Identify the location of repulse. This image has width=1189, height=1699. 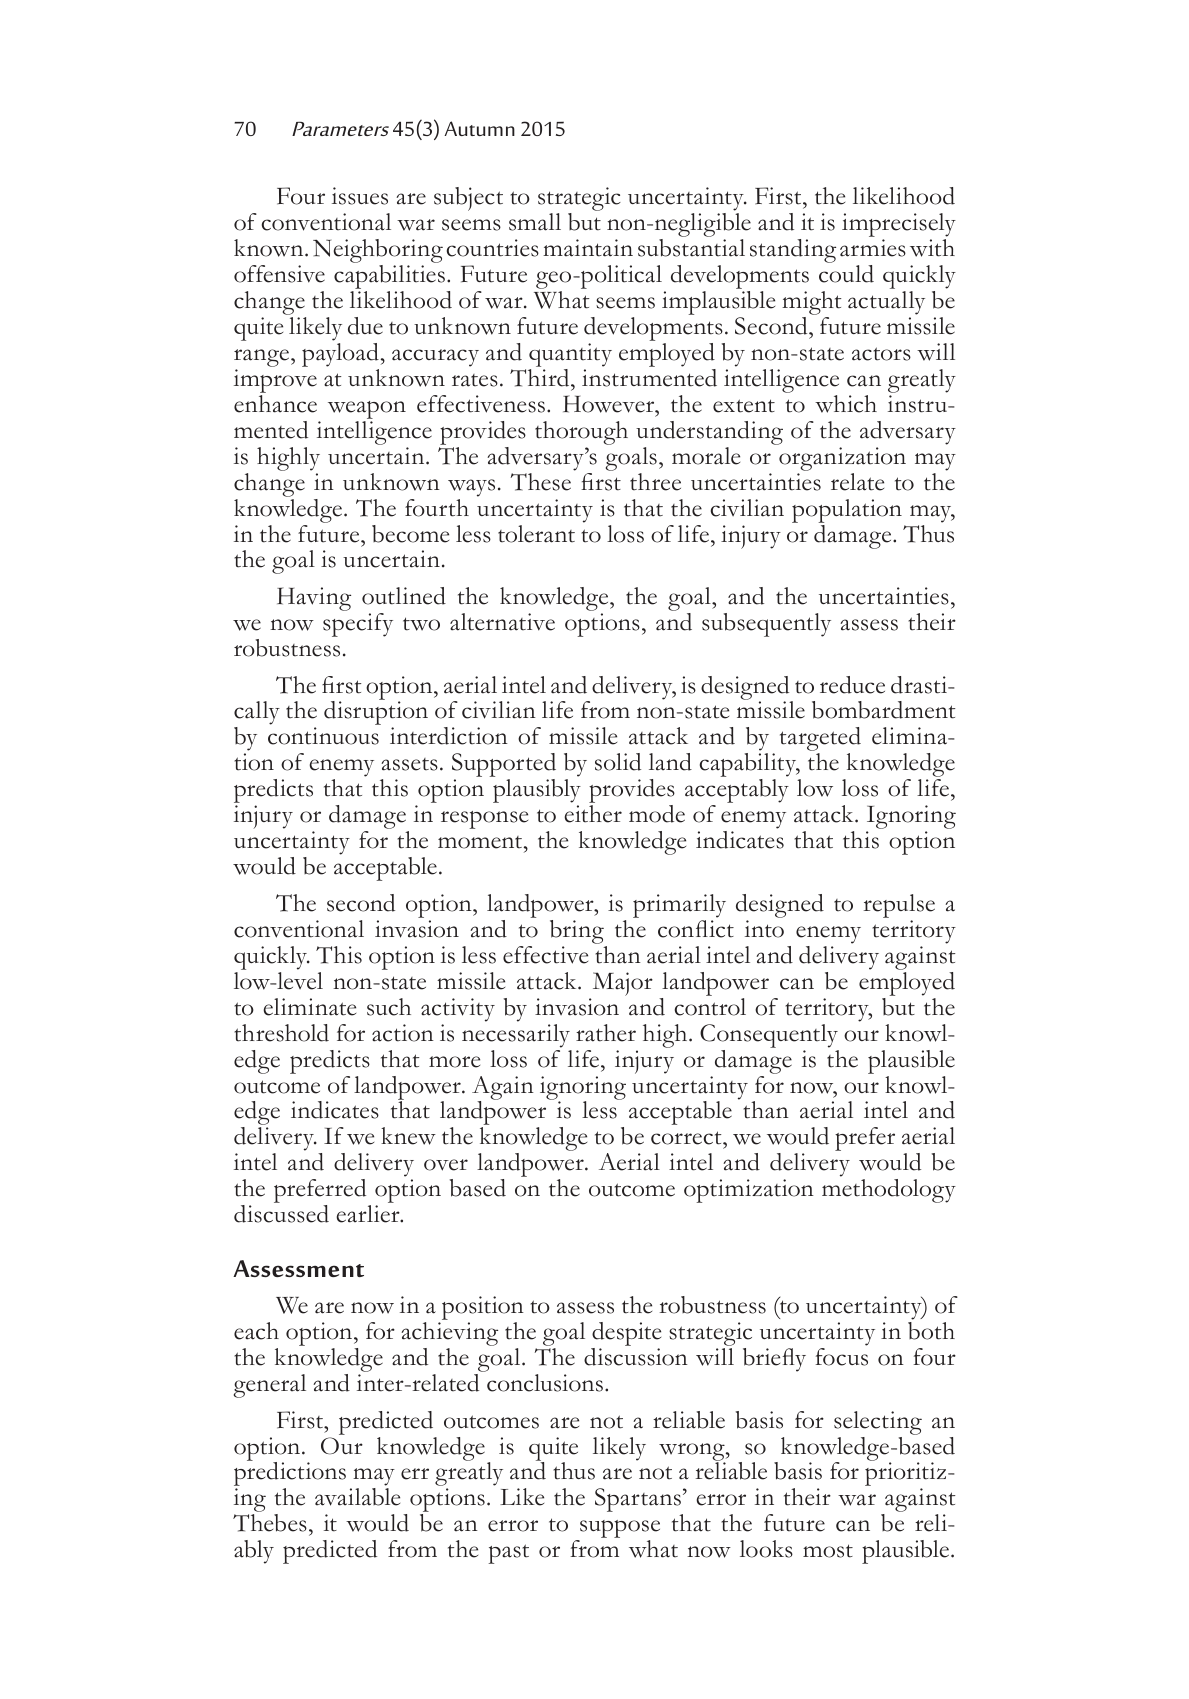
(899, 906).
